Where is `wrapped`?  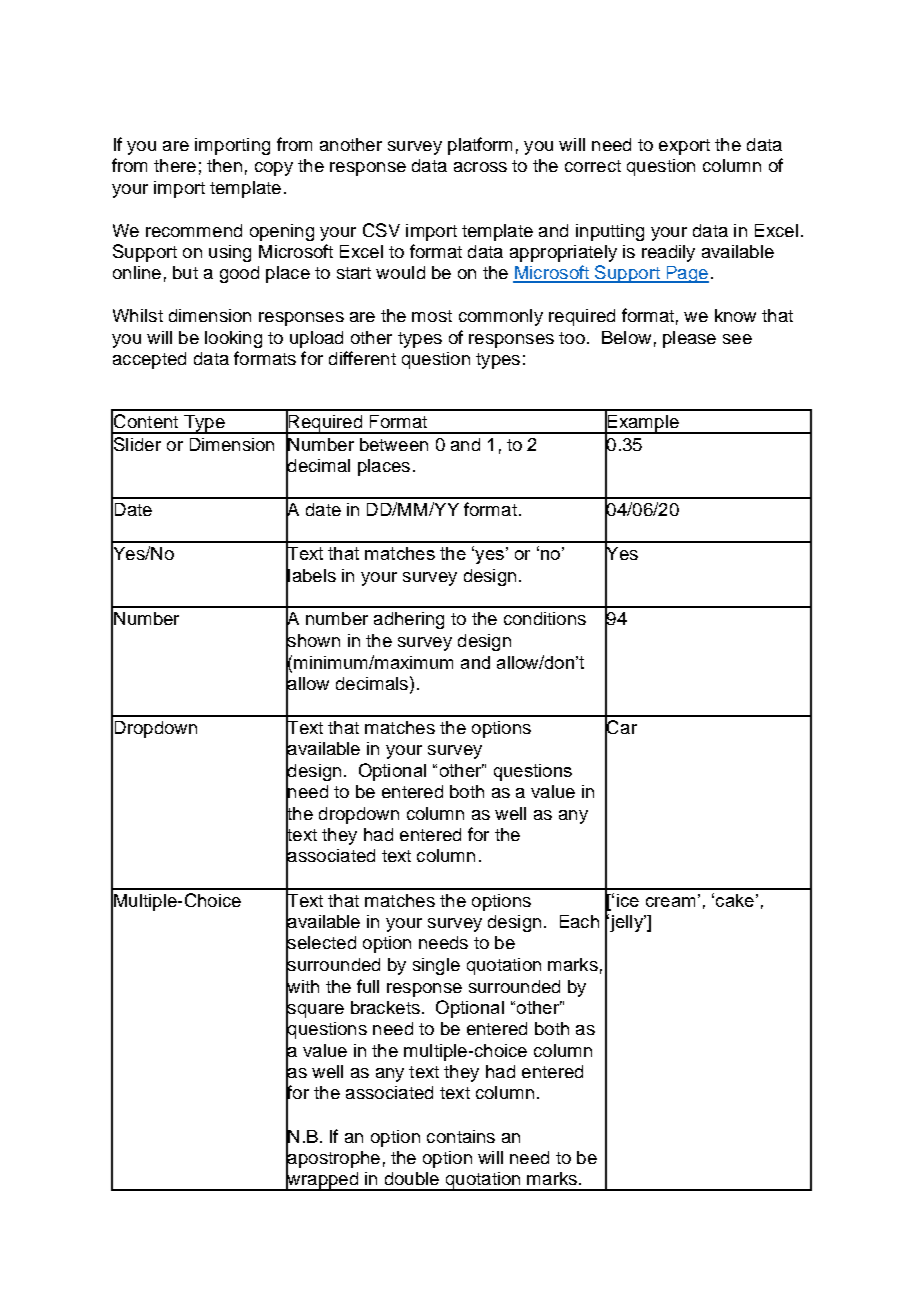 wrapped is located at coordinates (322, 1180).
